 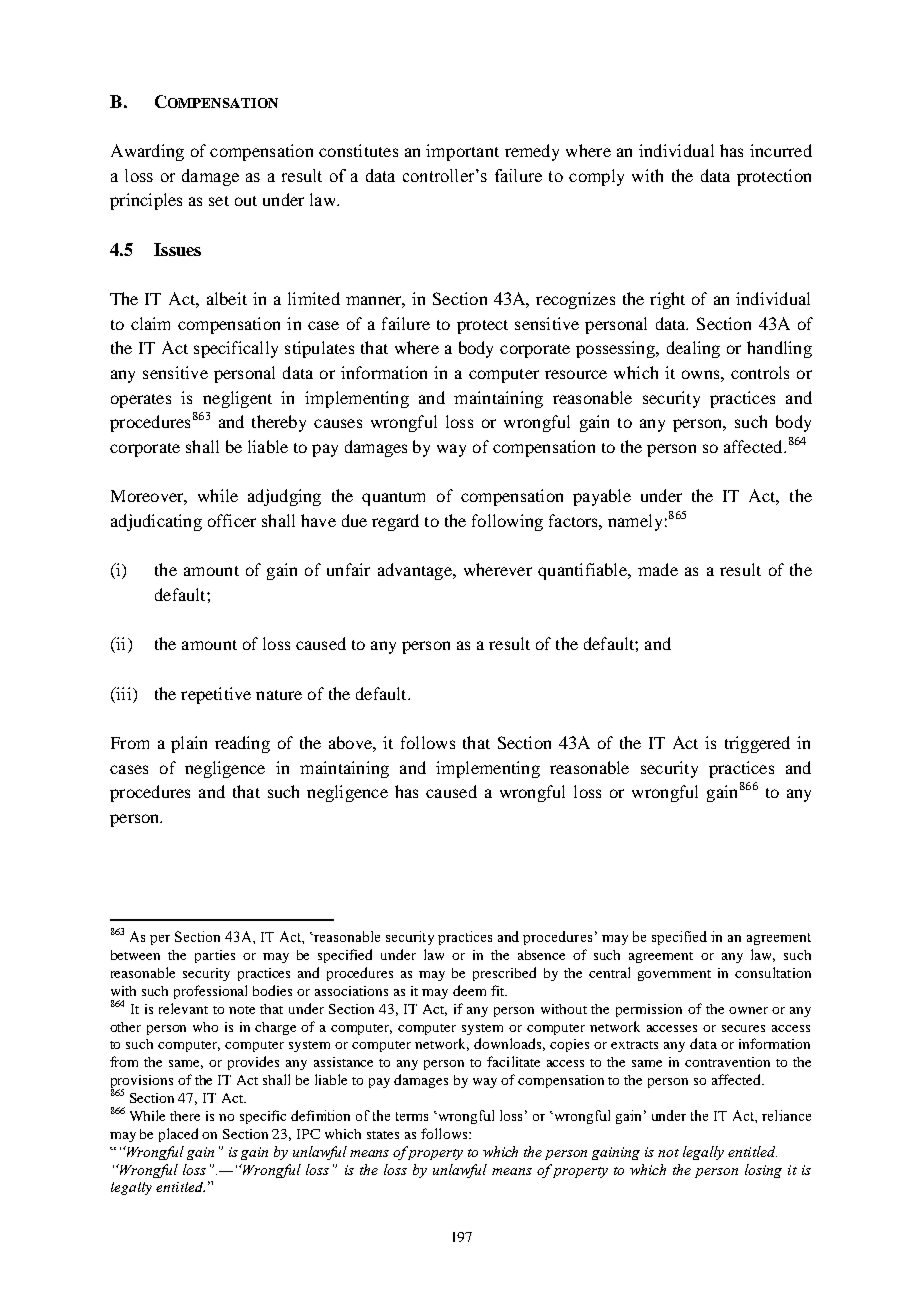 What do you see at coordinates (216, 695) in the screenshot?
I see `repetitive` at bounding box center [216, 695].
